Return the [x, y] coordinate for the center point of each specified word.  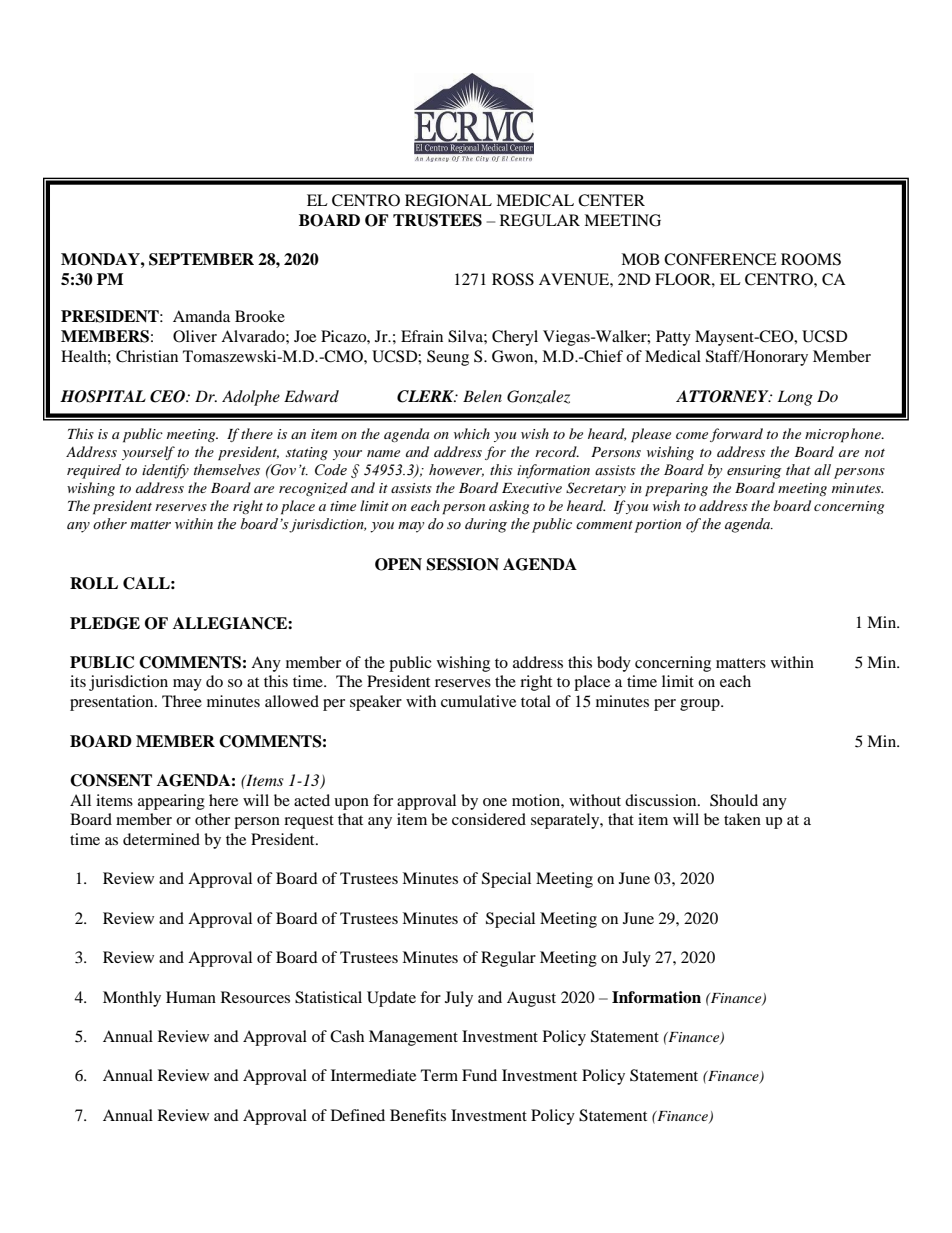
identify [165, 471]
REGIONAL [448, 200]
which [472, 433]
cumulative [478, 701]
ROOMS [811, 259]
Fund [479, 1075]
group [701, 705]
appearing [171, 802]
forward [736, 435]
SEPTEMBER [201, 259]
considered [489, 819]
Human [191, 997]
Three [182, 701]
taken [742, 819]
